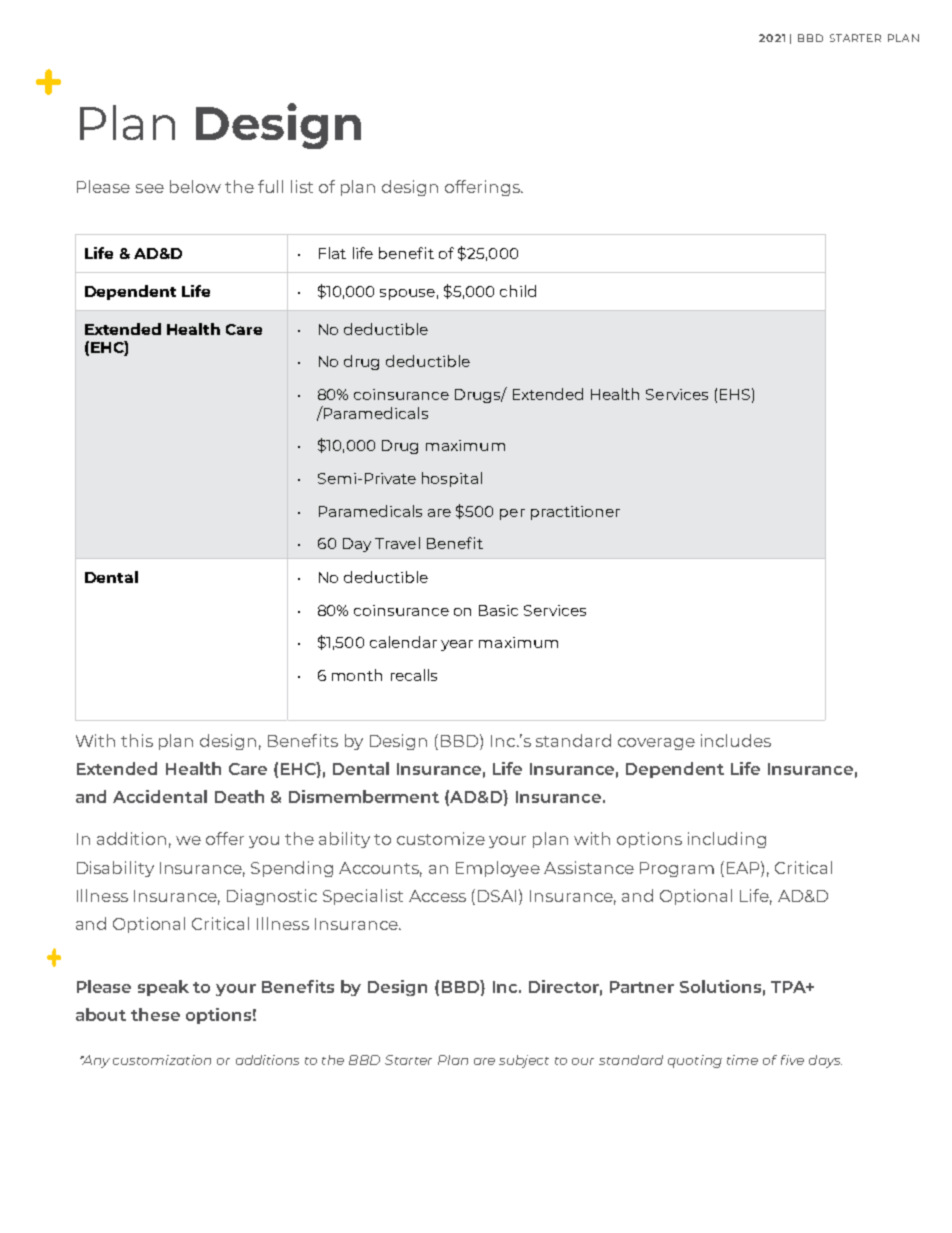 The height and width of the image is (1233, 952). What do you see at coordinates (742, 1060) in the image?
I see `time` at bounding box center [742, 1060].
